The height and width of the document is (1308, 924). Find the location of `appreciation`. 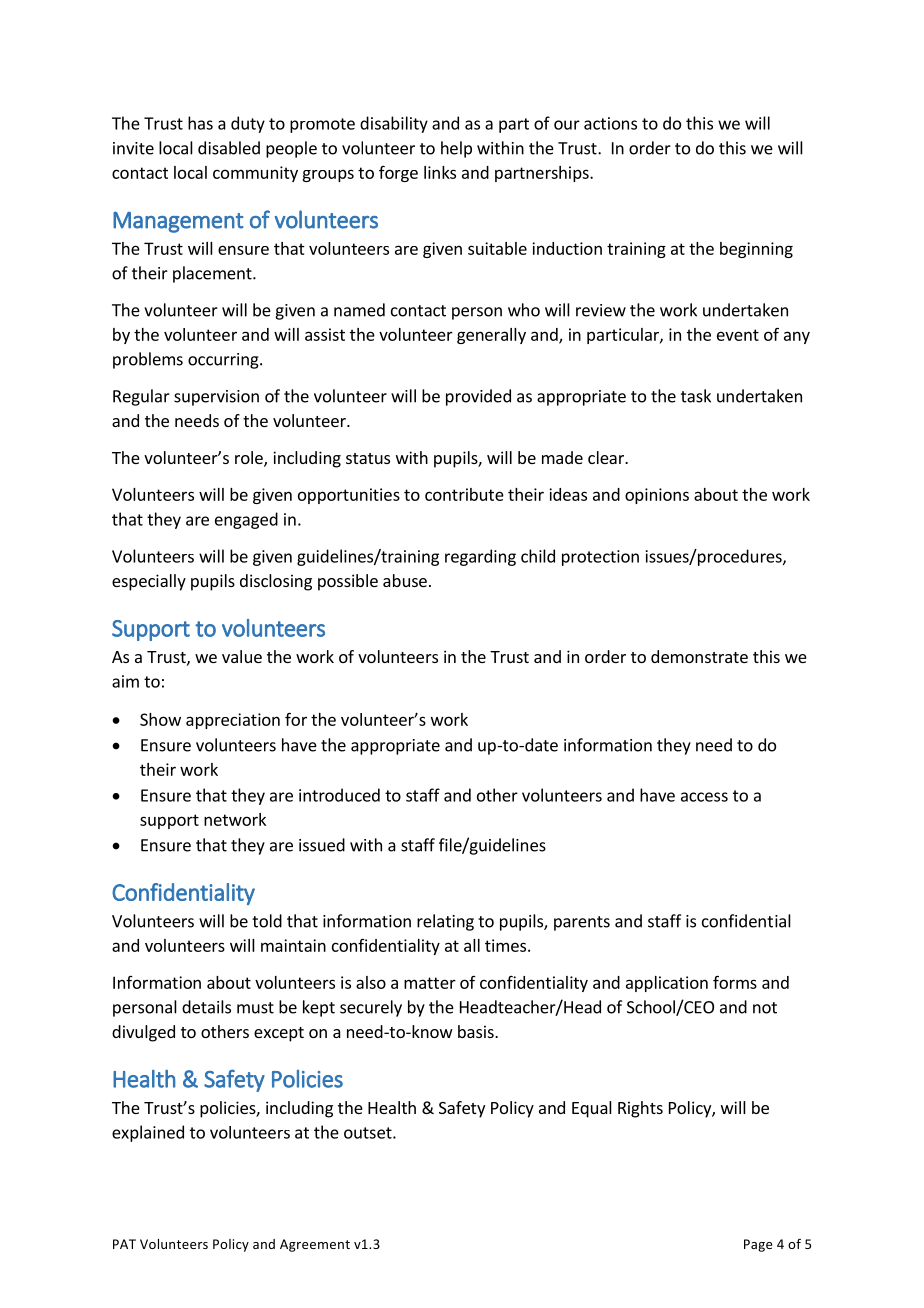

appreciation is located at coordinates (233, 721).
